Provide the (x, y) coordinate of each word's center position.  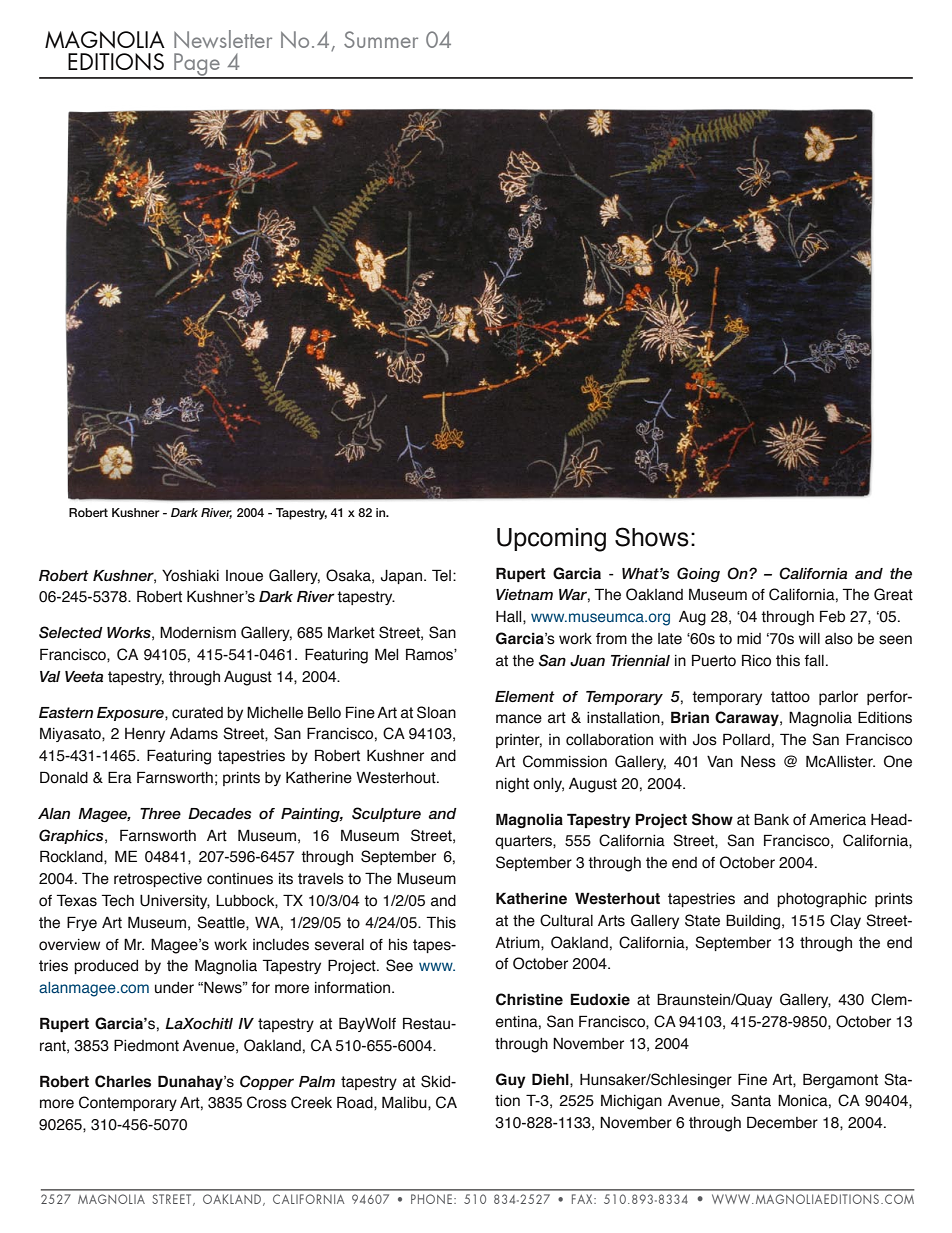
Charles (123, 1081)
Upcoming (551, 540)
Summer (381, 39)
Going (698, 574)
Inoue (244, 576)
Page (197, 65)
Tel (443, 575)
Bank (771, 819)
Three (160, 813)
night (512, 785)
